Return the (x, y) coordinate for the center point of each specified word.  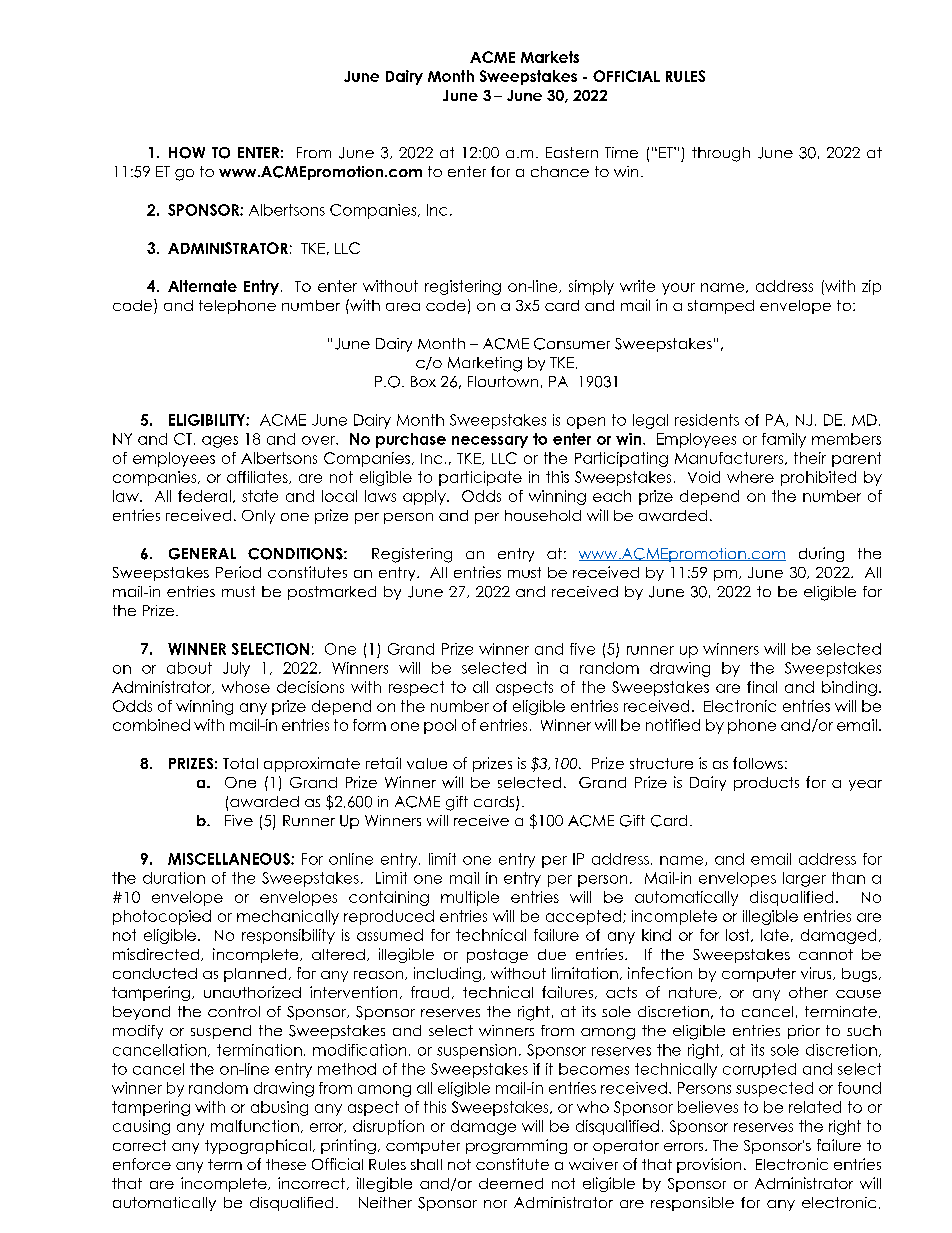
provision (709, 1165)
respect (416, 688)
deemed (511, 1183)
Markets (550, 57)
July (236, 669)
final (762, 687)
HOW (187, 153)
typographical (258, 1146)
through (721, 154)
